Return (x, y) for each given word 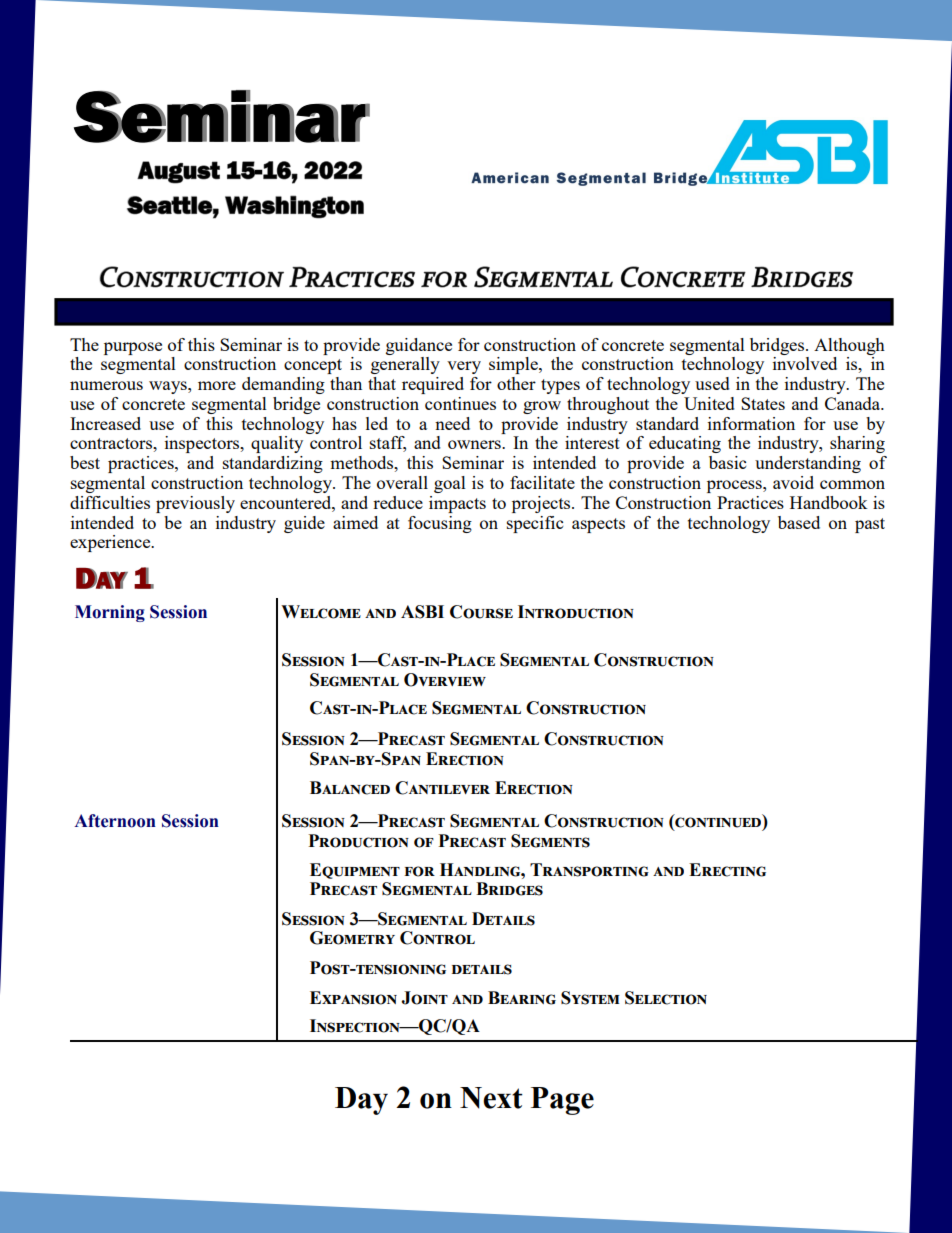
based (799, 522)
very (464, 367)
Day (361, 1101)
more (217, 385)
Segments (550, 841)
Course (481, 612)
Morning (110, 613)
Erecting (727, 870)
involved (805, 363)
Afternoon (115, 821)
